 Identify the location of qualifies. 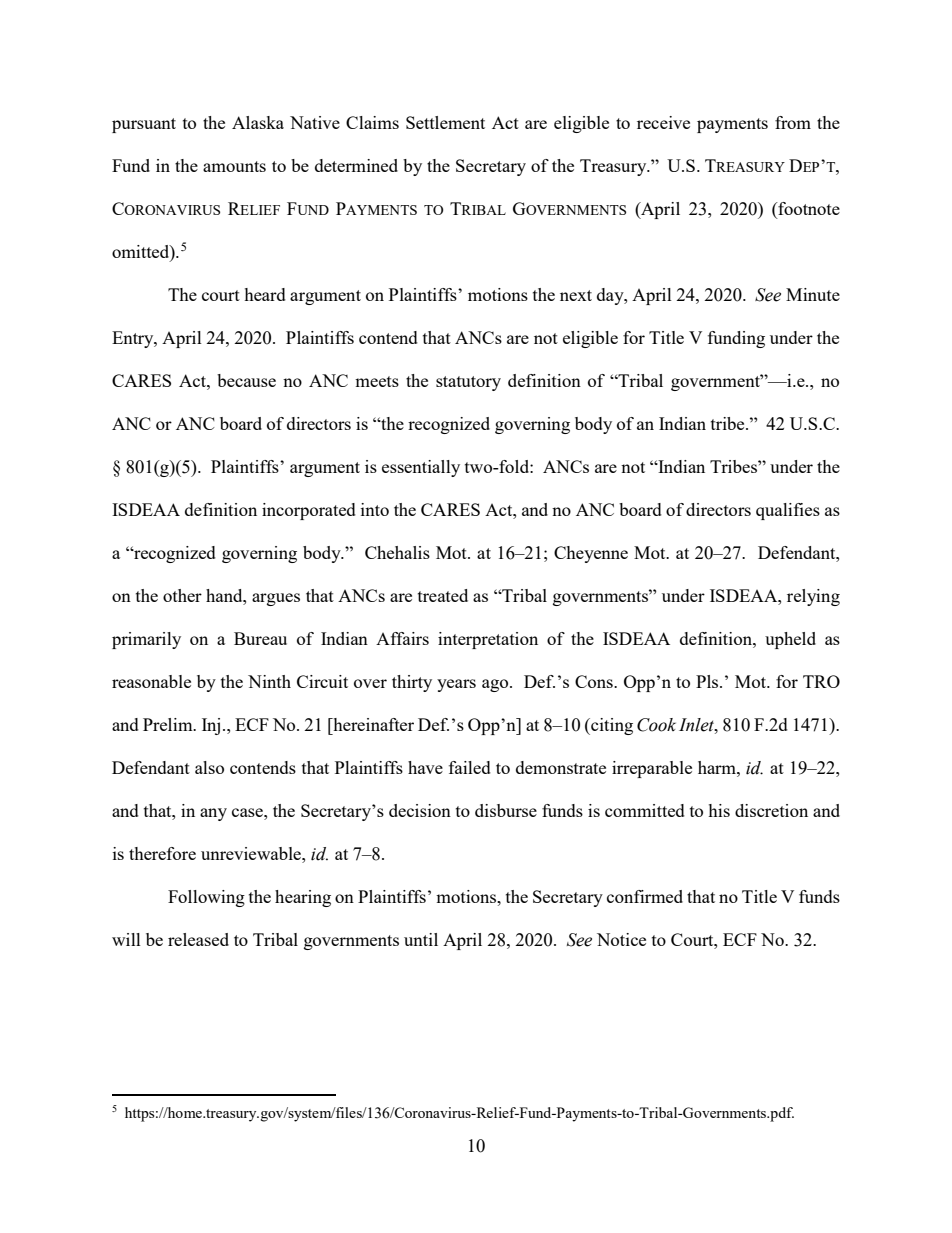
(788, 511).
